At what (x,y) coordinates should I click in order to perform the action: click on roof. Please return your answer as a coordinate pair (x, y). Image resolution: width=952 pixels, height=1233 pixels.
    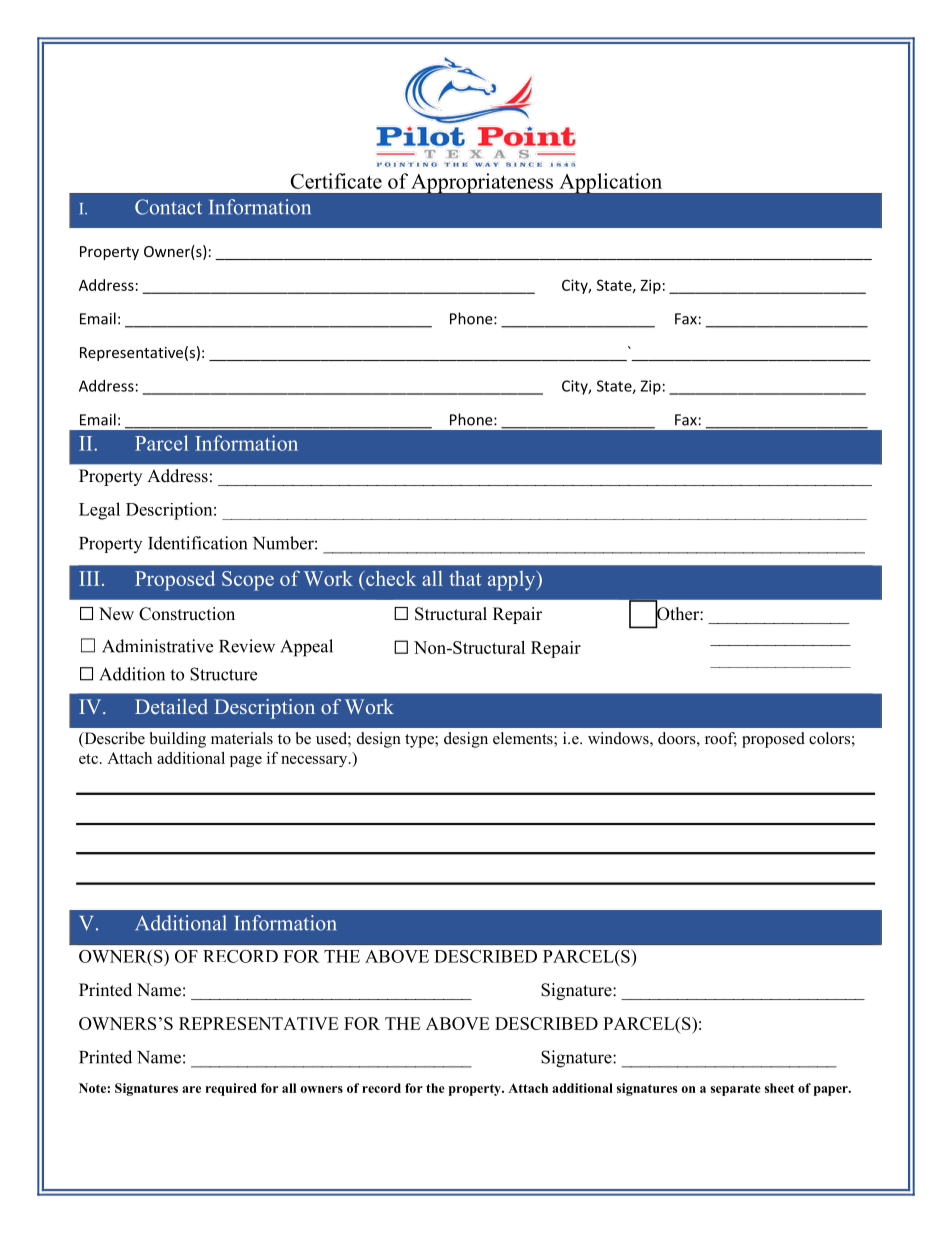
    Looking at the image, I should click on (721, 739).
